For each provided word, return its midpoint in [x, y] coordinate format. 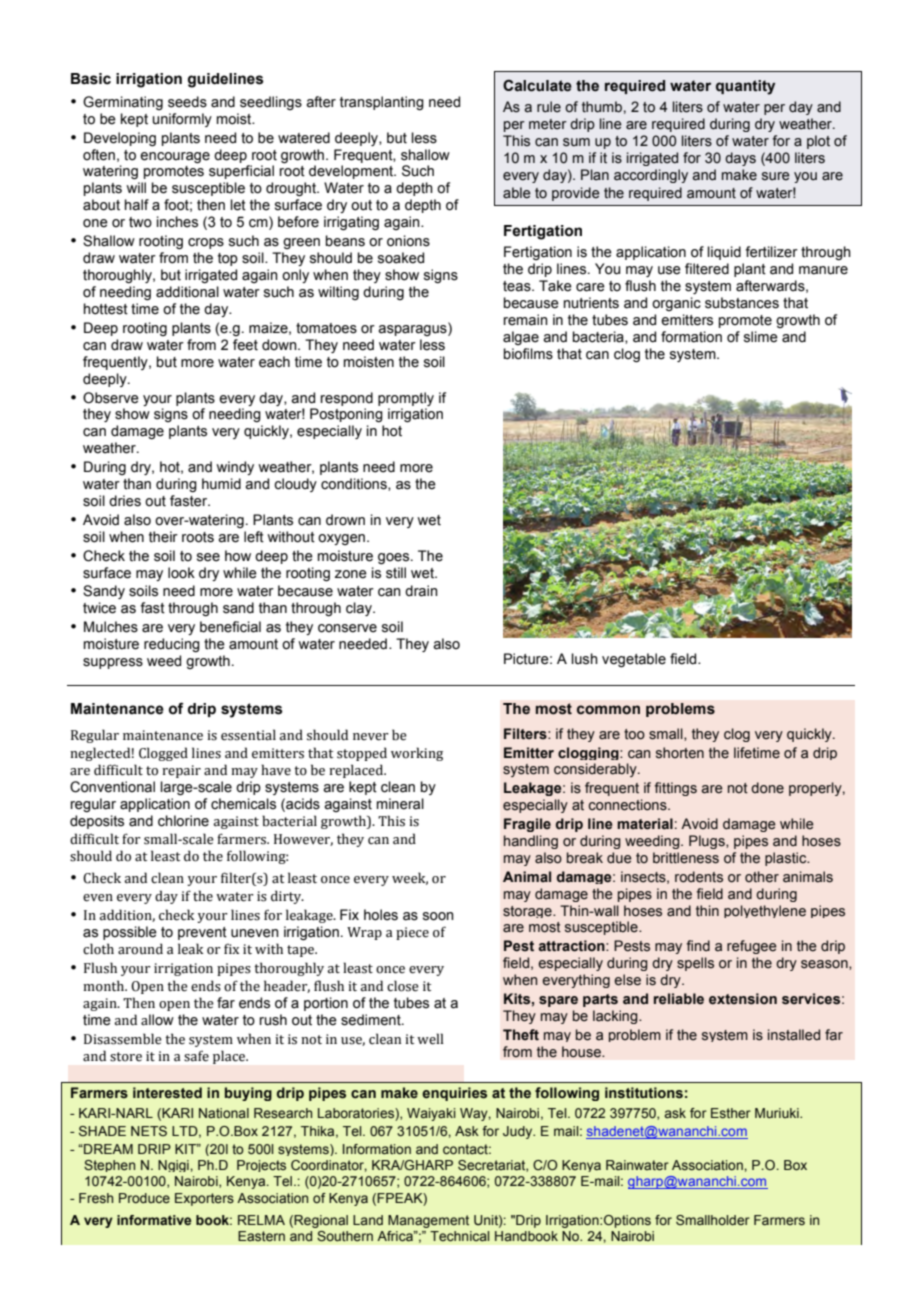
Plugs [708, 842]
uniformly [182, 120]
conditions [355, 484]
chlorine [183, 821]
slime [761, 337]
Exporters [204, 1199]
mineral [400, 804]
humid [221, 484]
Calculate [537, 85]
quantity [745, 87]
